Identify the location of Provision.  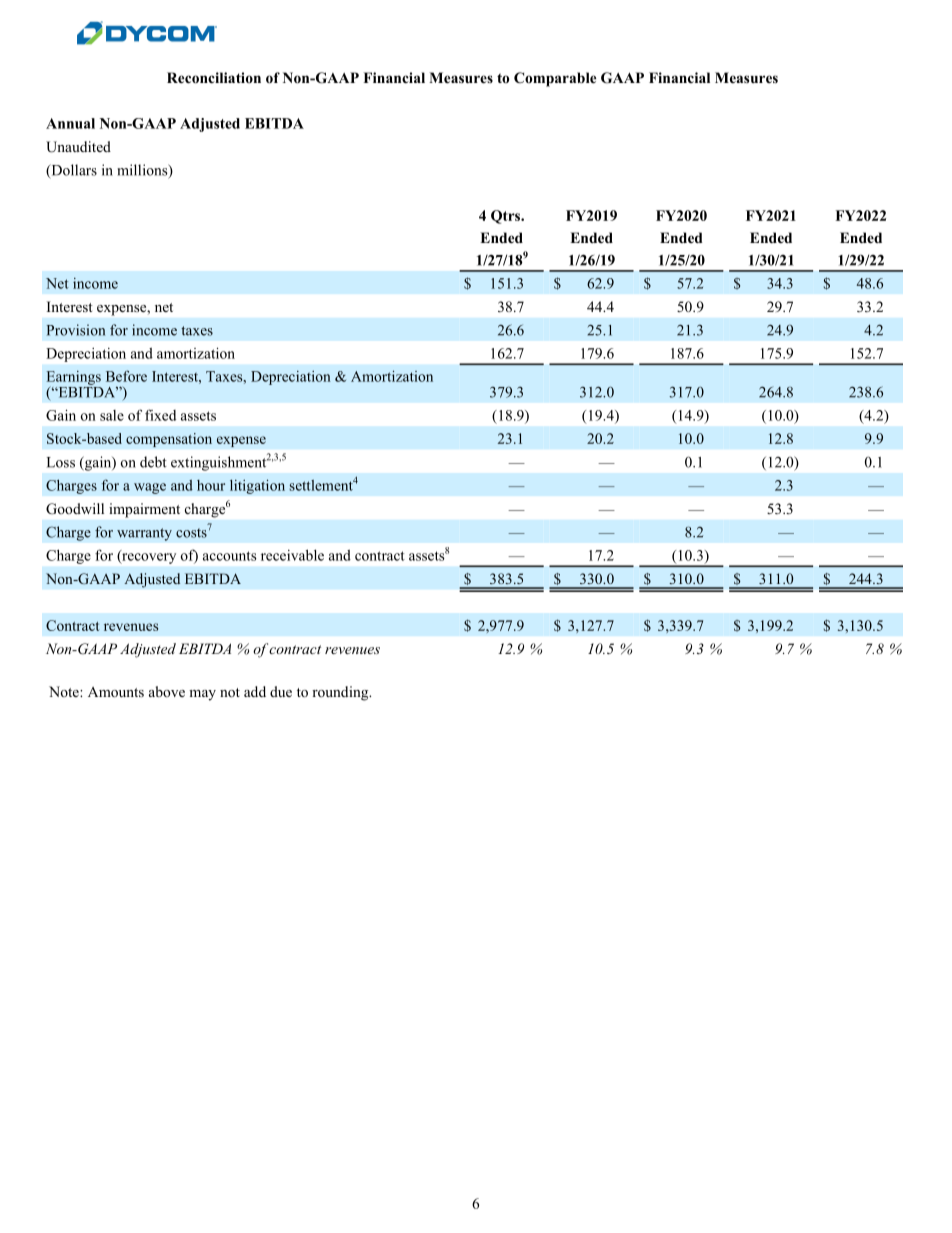
(76, 330).
